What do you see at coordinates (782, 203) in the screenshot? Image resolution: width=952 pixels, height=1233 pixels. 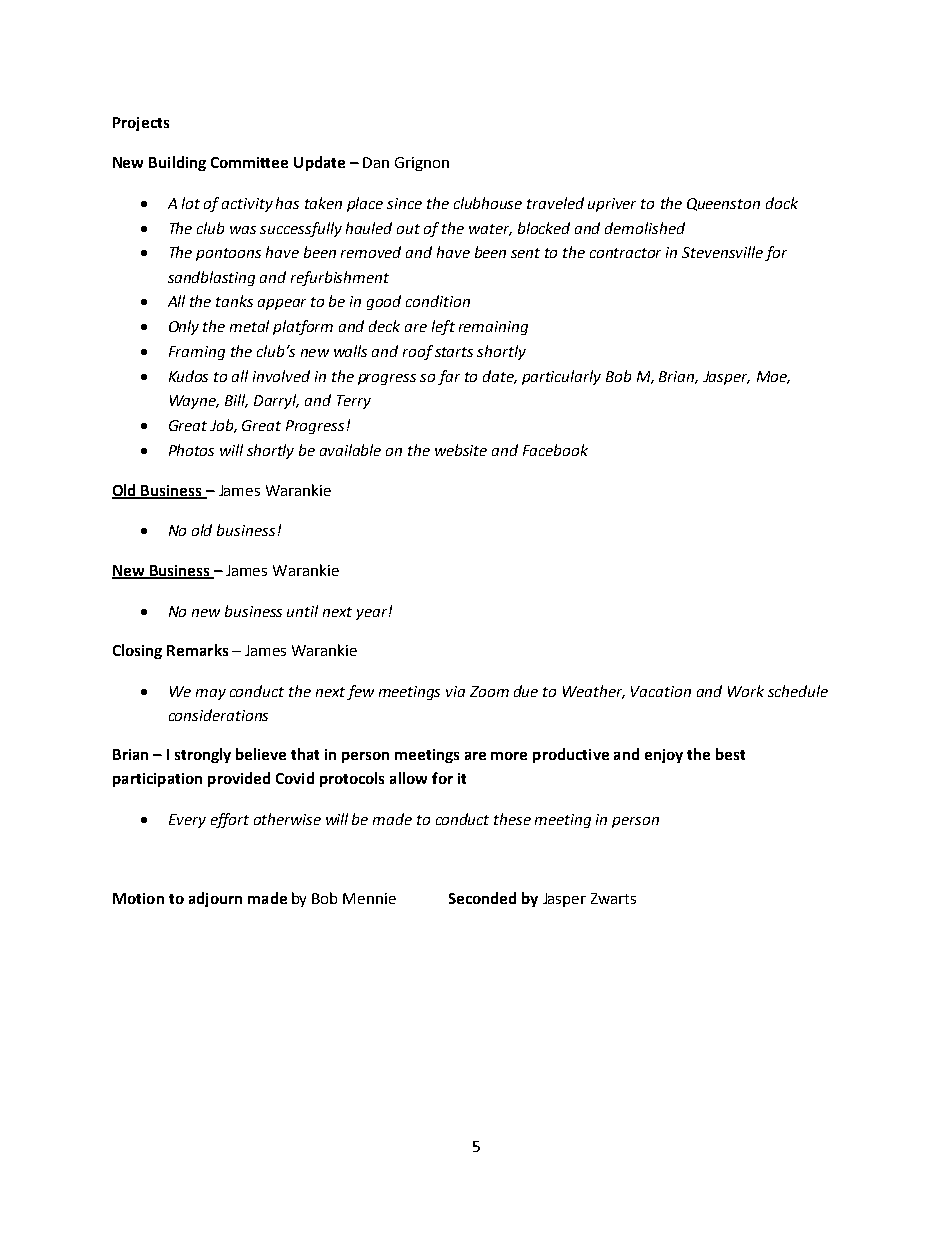 I see `dock` at bounding box center [782, 203].
